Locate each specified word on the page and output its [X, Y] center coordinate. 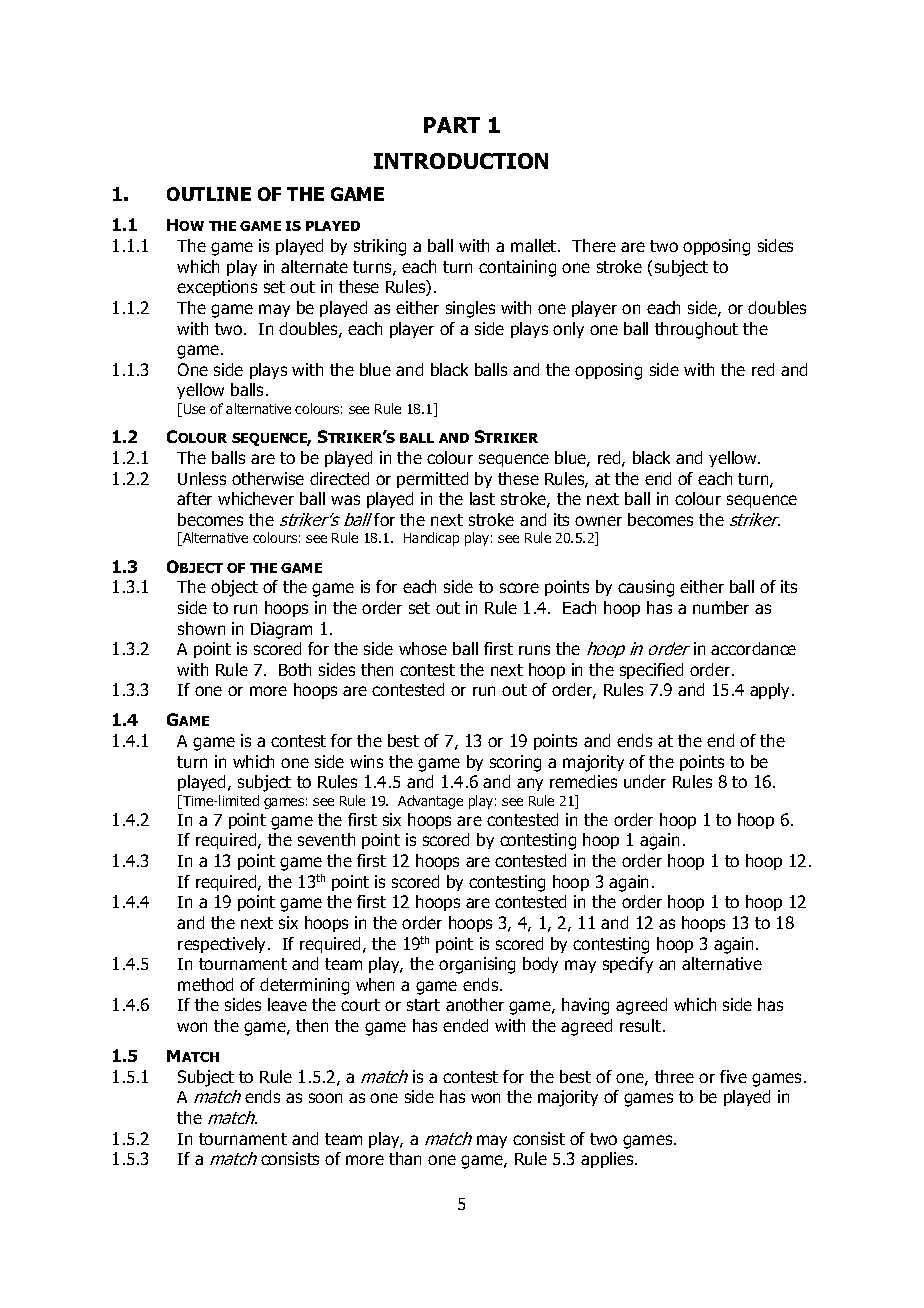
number [721, 607]
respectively [223, 945]
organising [477, 965]
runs [534, 650]
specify [628, 965]
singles [470, 309]
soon [325, 1098]
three [674, 1076]
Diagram [281, 630]
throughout [696, 330]
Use [194, 409]
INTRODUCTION [461, 161]
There [594, 245]
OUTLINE [209, 194]
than [405, 1158]
